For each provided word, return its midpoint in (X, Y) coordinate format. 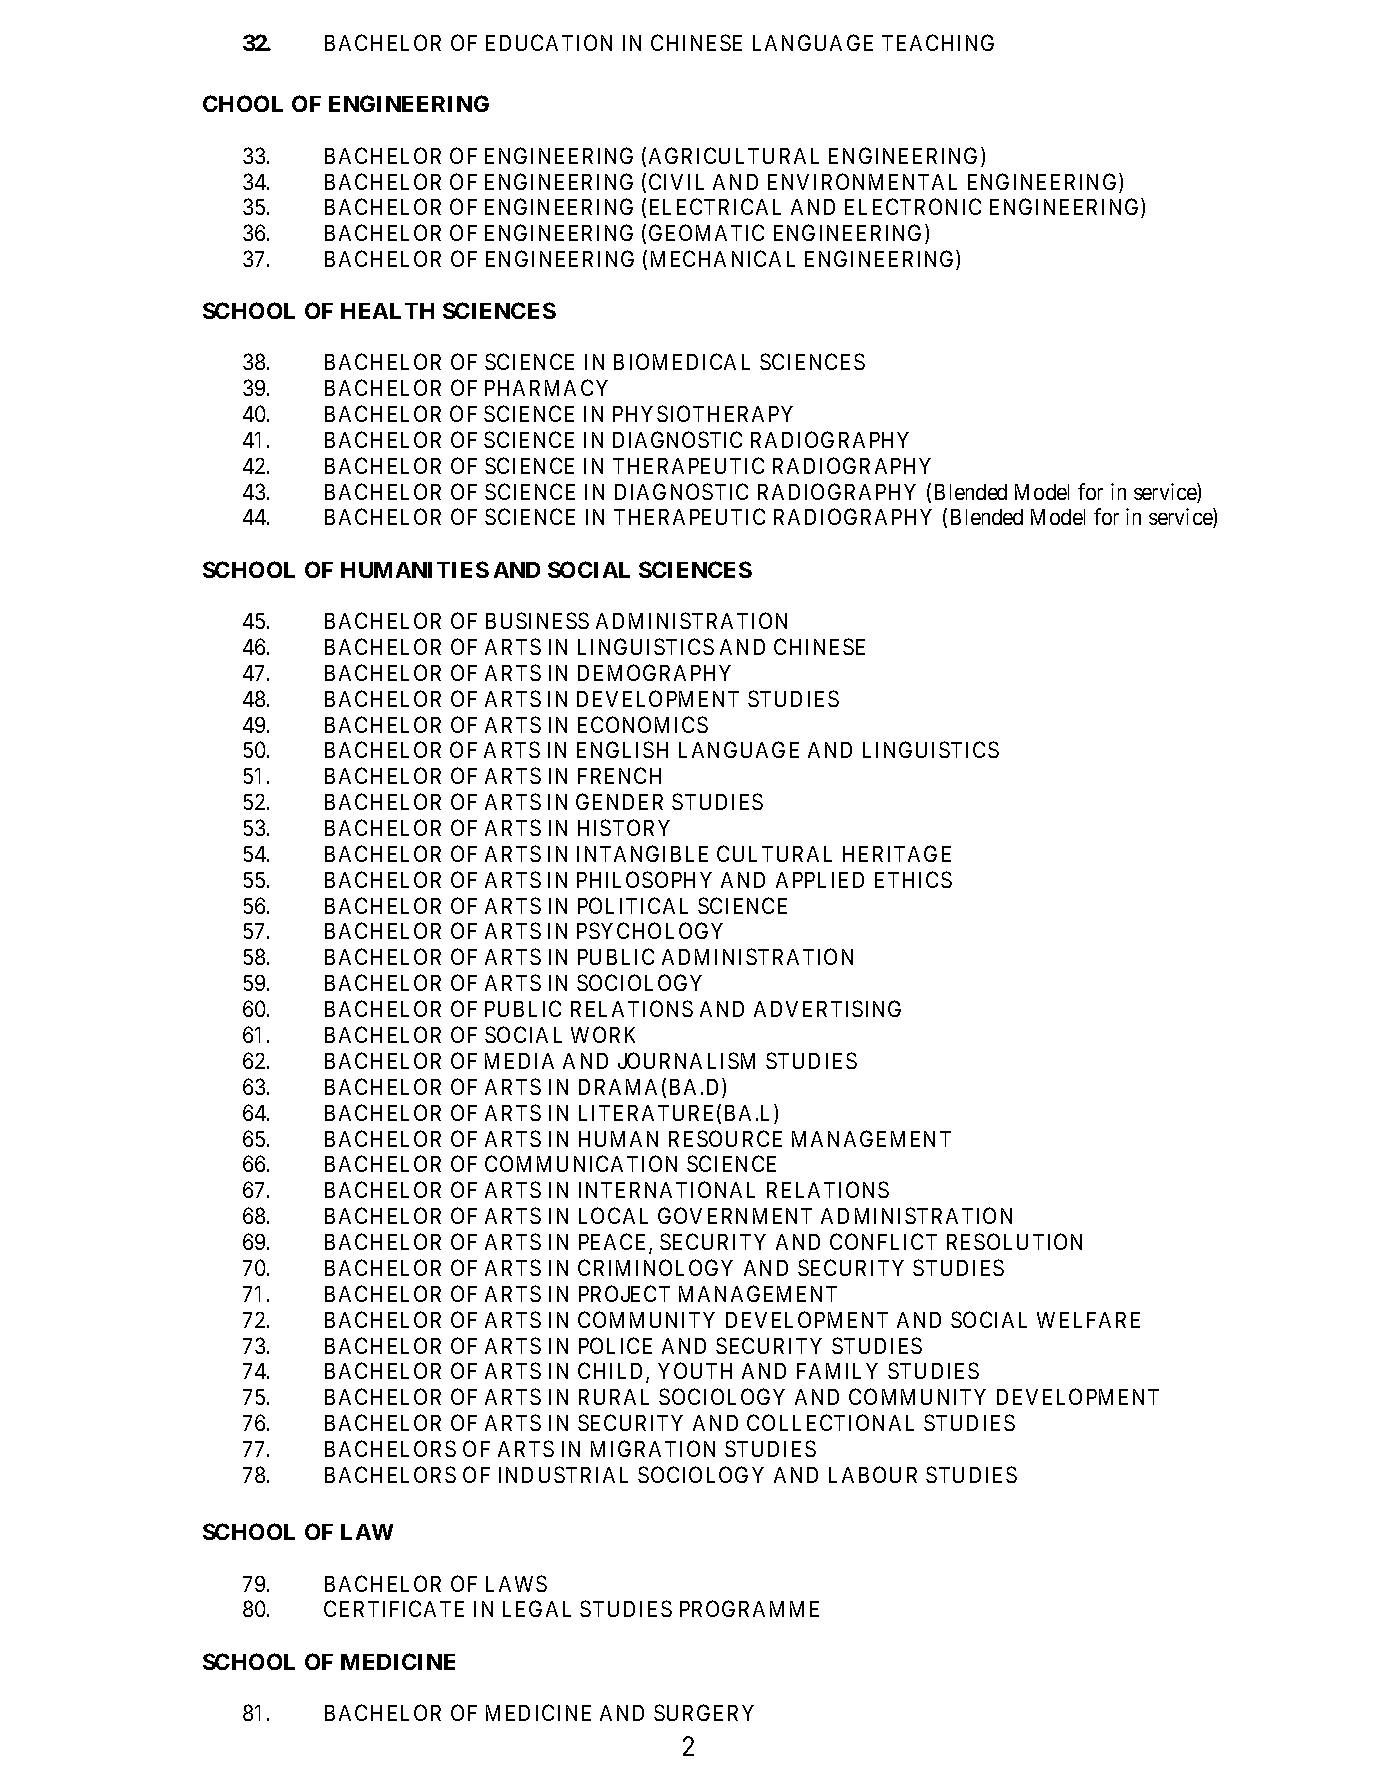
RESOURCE (725, 1138)
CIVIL (676, 181)
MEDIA (519, 1061)
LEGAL (537, 1608)
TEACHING (938, 42)
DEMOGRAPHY (654, 672)
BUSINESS (537, 620)
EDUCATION (549, 42)
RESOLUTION (1014, 1241)
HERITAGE (897, 853)
